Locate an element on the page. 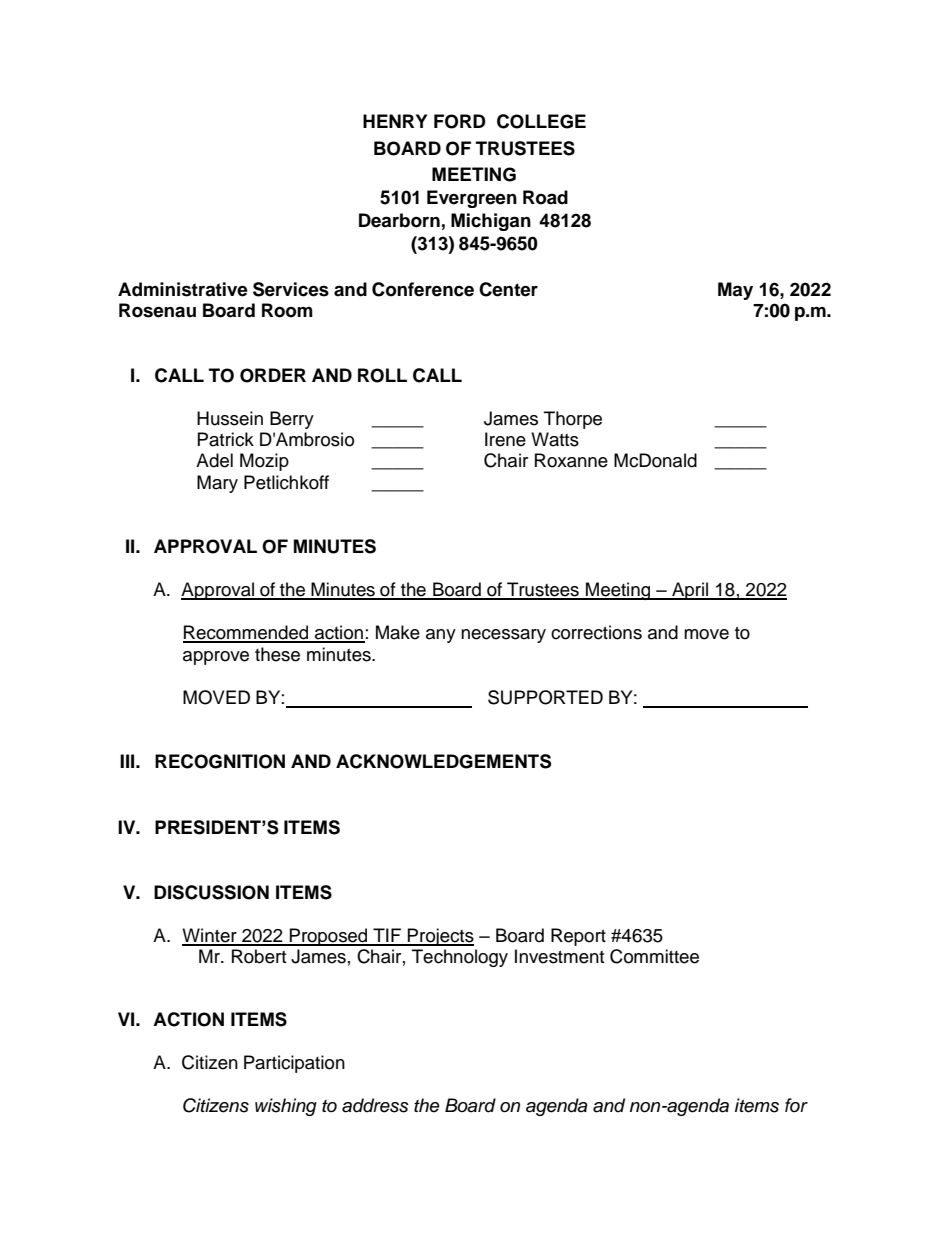 This image has height=1233, width=952. April is located at coordinates (690, 591).
